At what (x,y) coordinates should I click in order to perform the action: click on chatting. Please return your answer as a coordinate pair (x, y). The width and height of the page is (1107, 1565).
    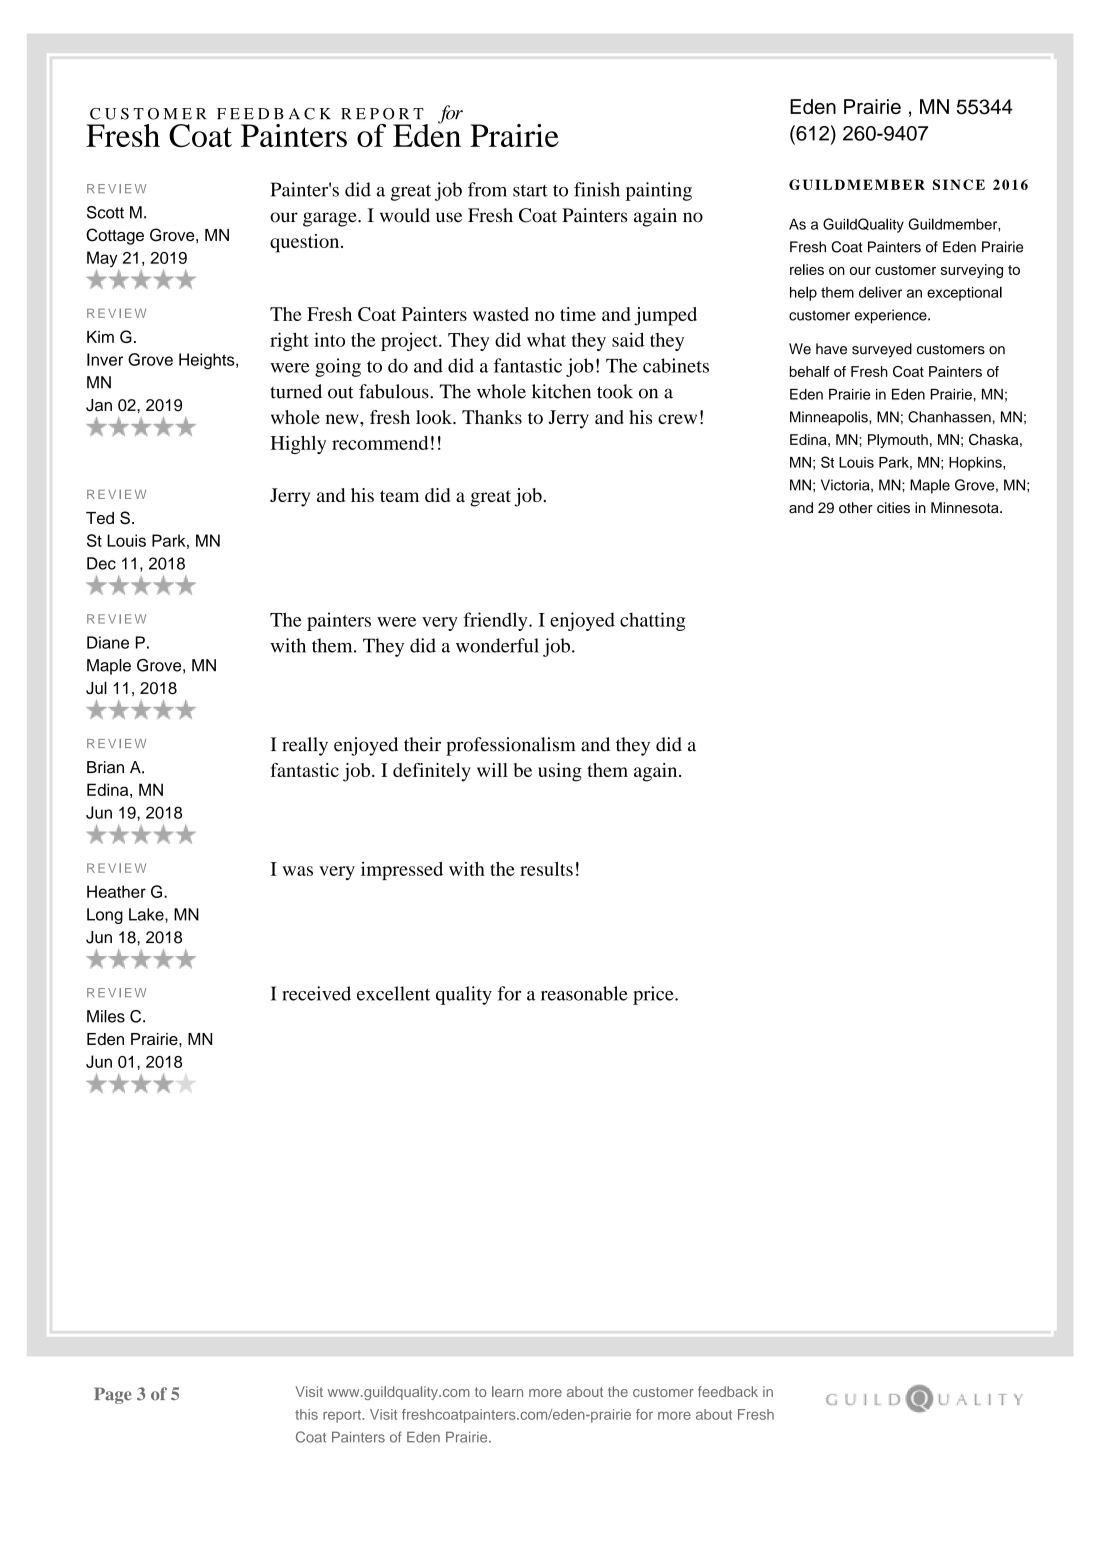
    Looking at the image, I should click on (653, 621).
